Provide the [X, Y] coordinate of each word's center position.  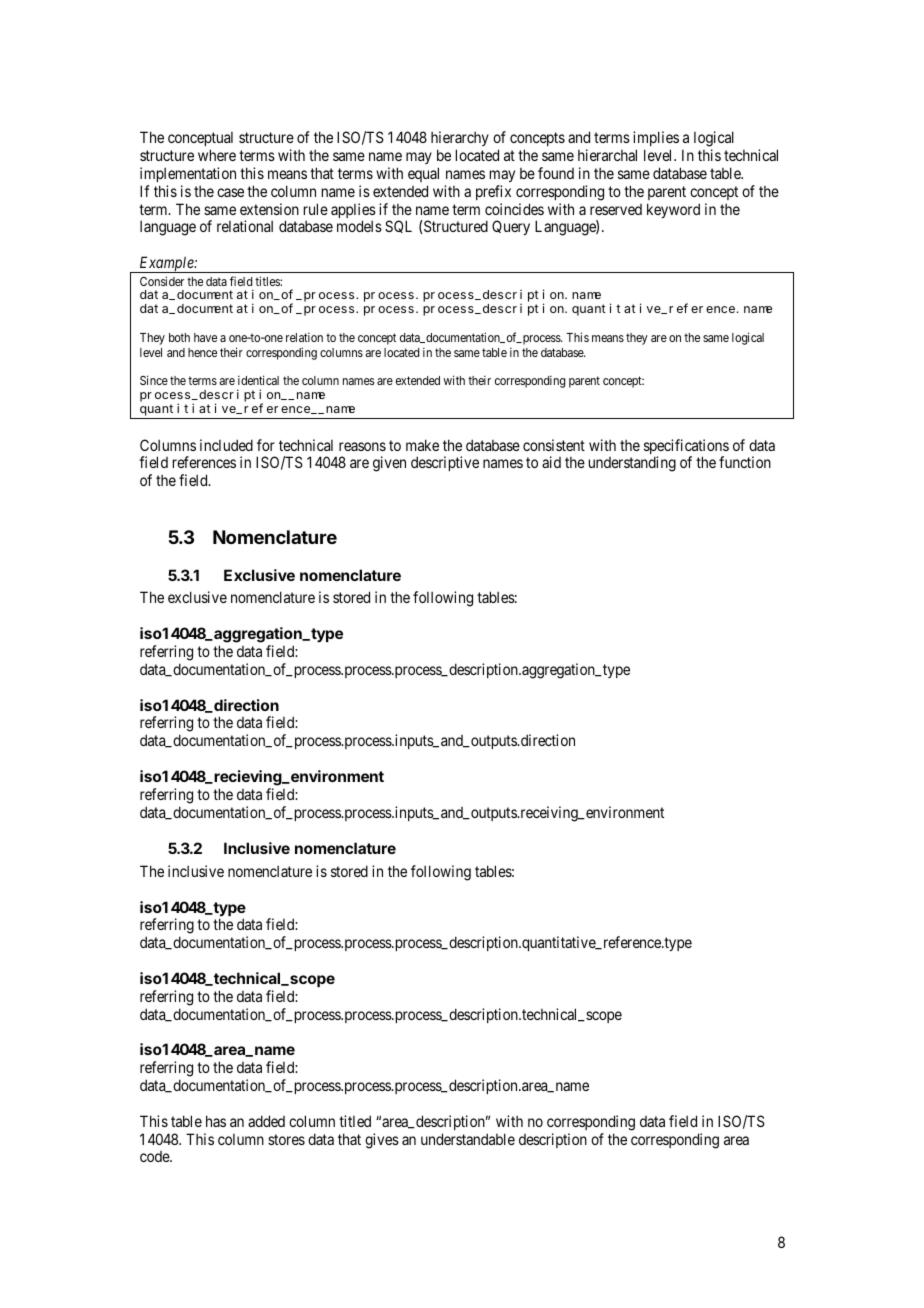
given [389, 464]
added [266, 1121]
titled [355, 1121]
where [217, 155]
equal [423, 174]
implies [656, 138]
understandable [468, 1139]
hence [202, 352]
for [266, 445]
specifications [686, 448]
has [216, 1121]
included [226, 445]
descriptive [445, 463]
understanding [632, 464]
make [422, 445]
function [745, 462]
